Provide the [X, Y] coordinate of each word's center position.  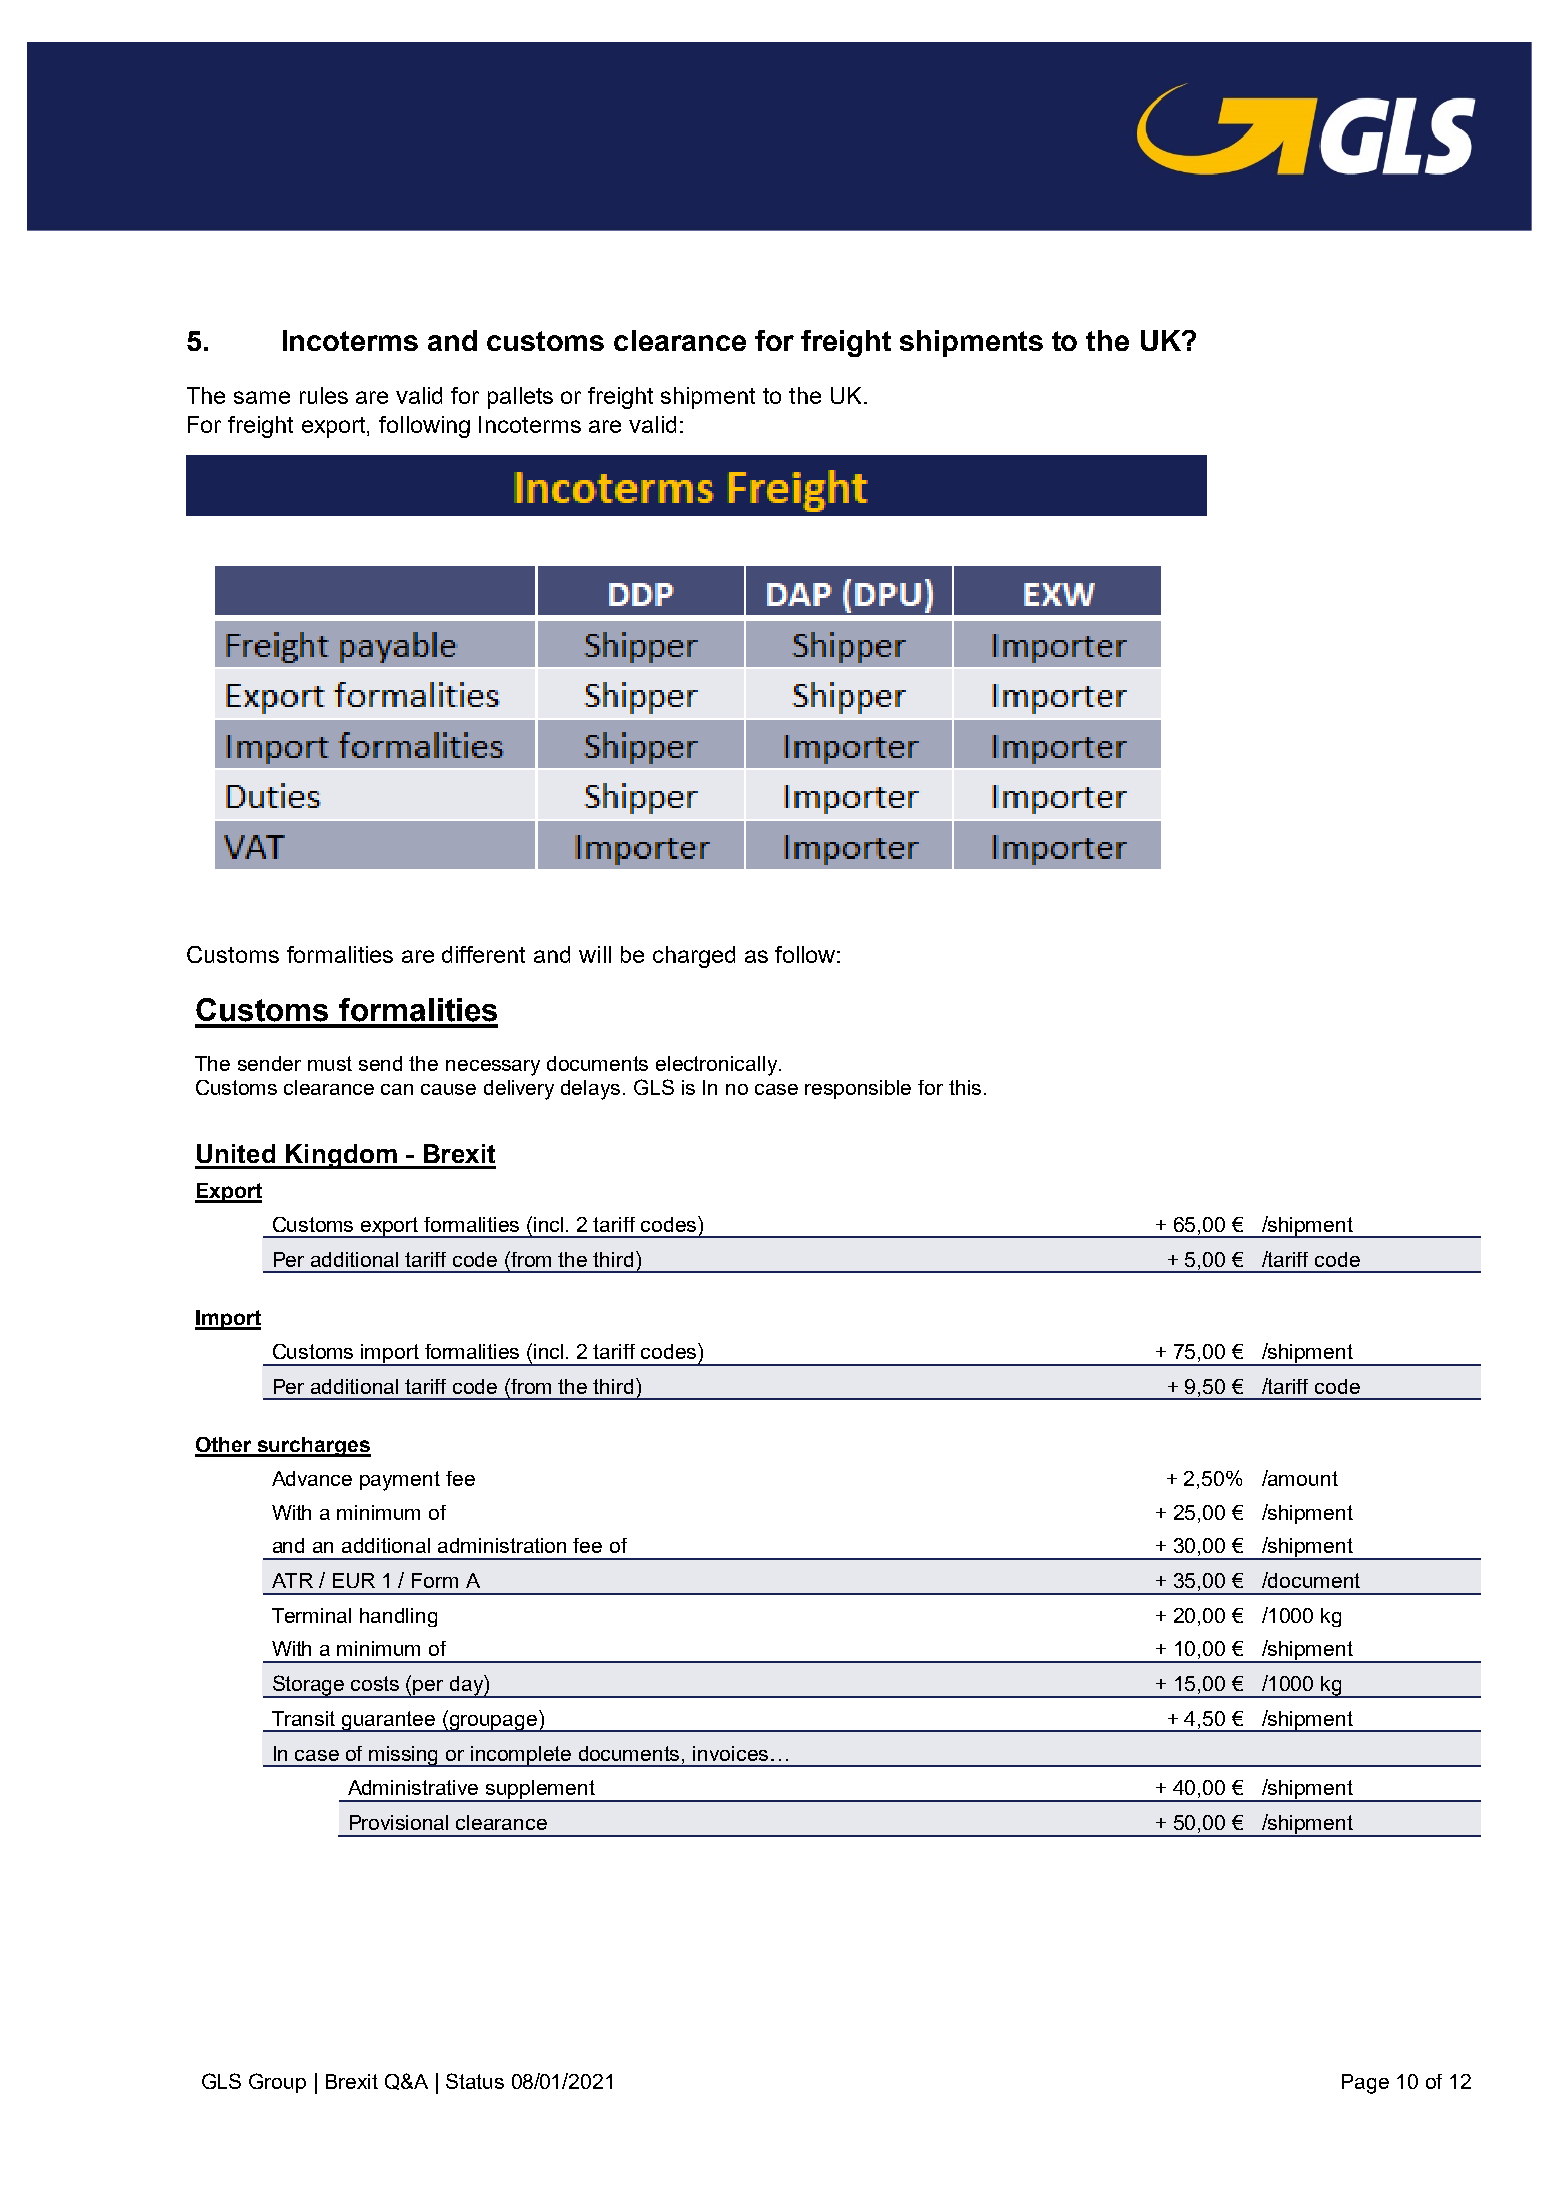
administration [502, 1545]
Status [475, 2081]
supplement [540, 1791]
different [483, 954]
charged [694, 957]
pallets [520, 398]
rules [324, 395]
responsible [858, 1089]
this [965, 1087]
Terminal [311, 1615]
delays [590, 1090]
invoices [730, 1753]
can [397, 1089]
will [595, 954]
